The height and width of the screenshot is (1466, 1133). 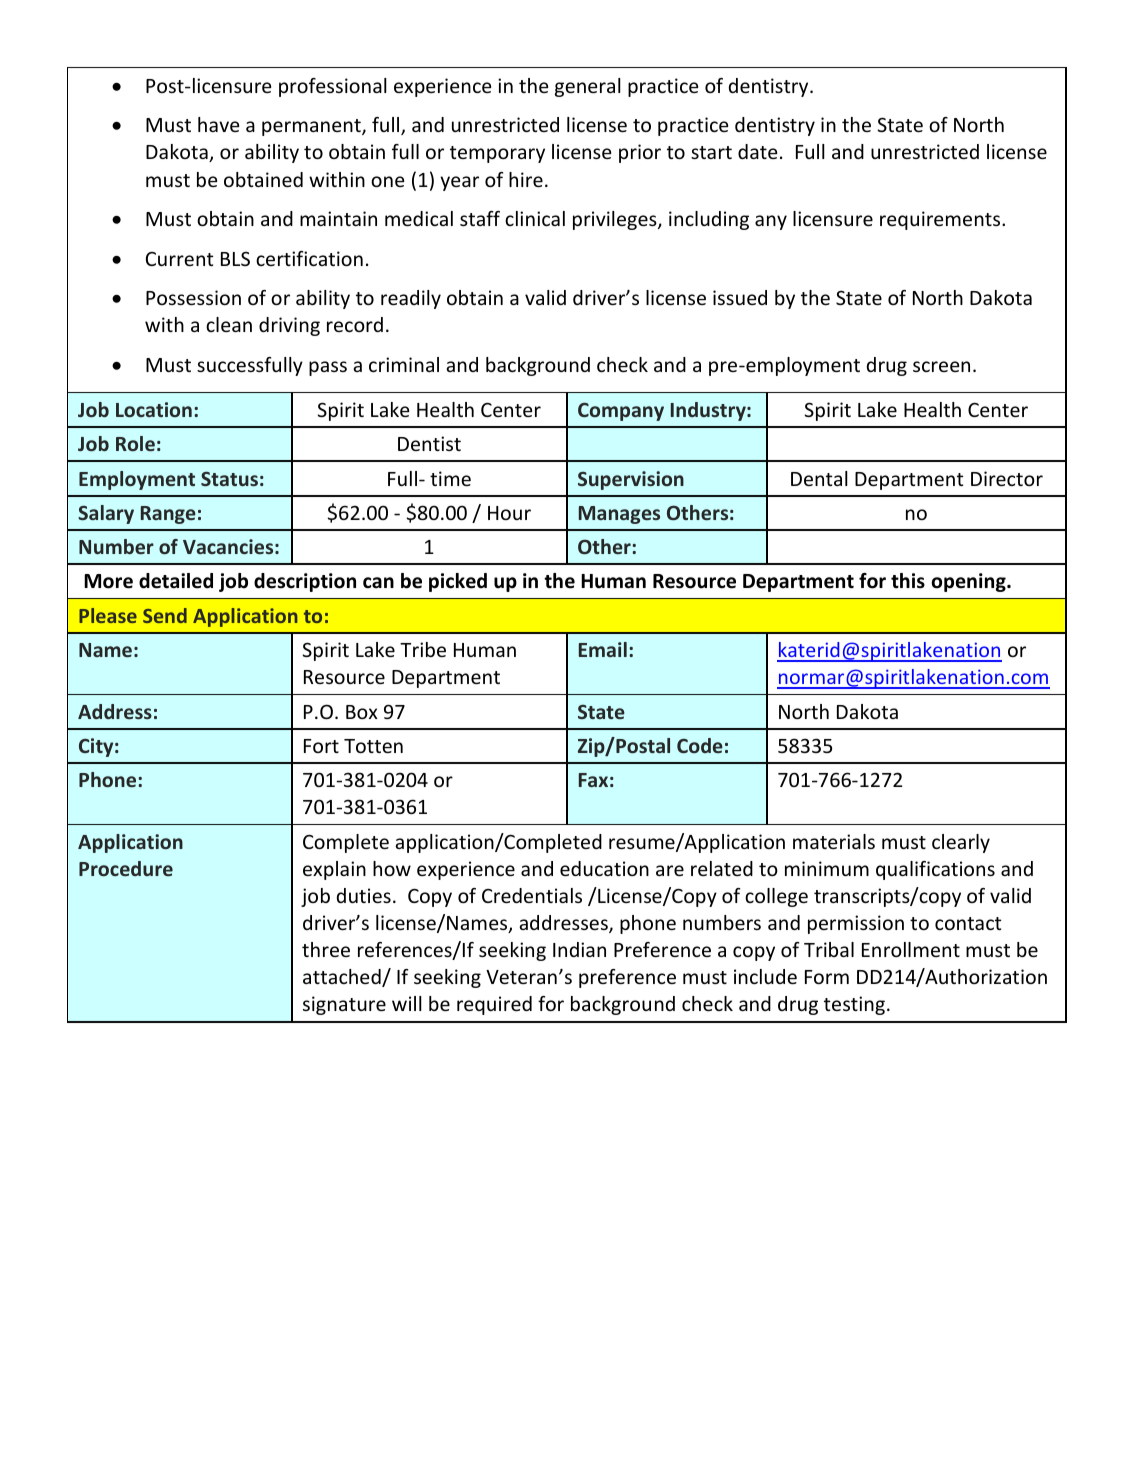 I want to click on have, so click(x=218, y=124).
